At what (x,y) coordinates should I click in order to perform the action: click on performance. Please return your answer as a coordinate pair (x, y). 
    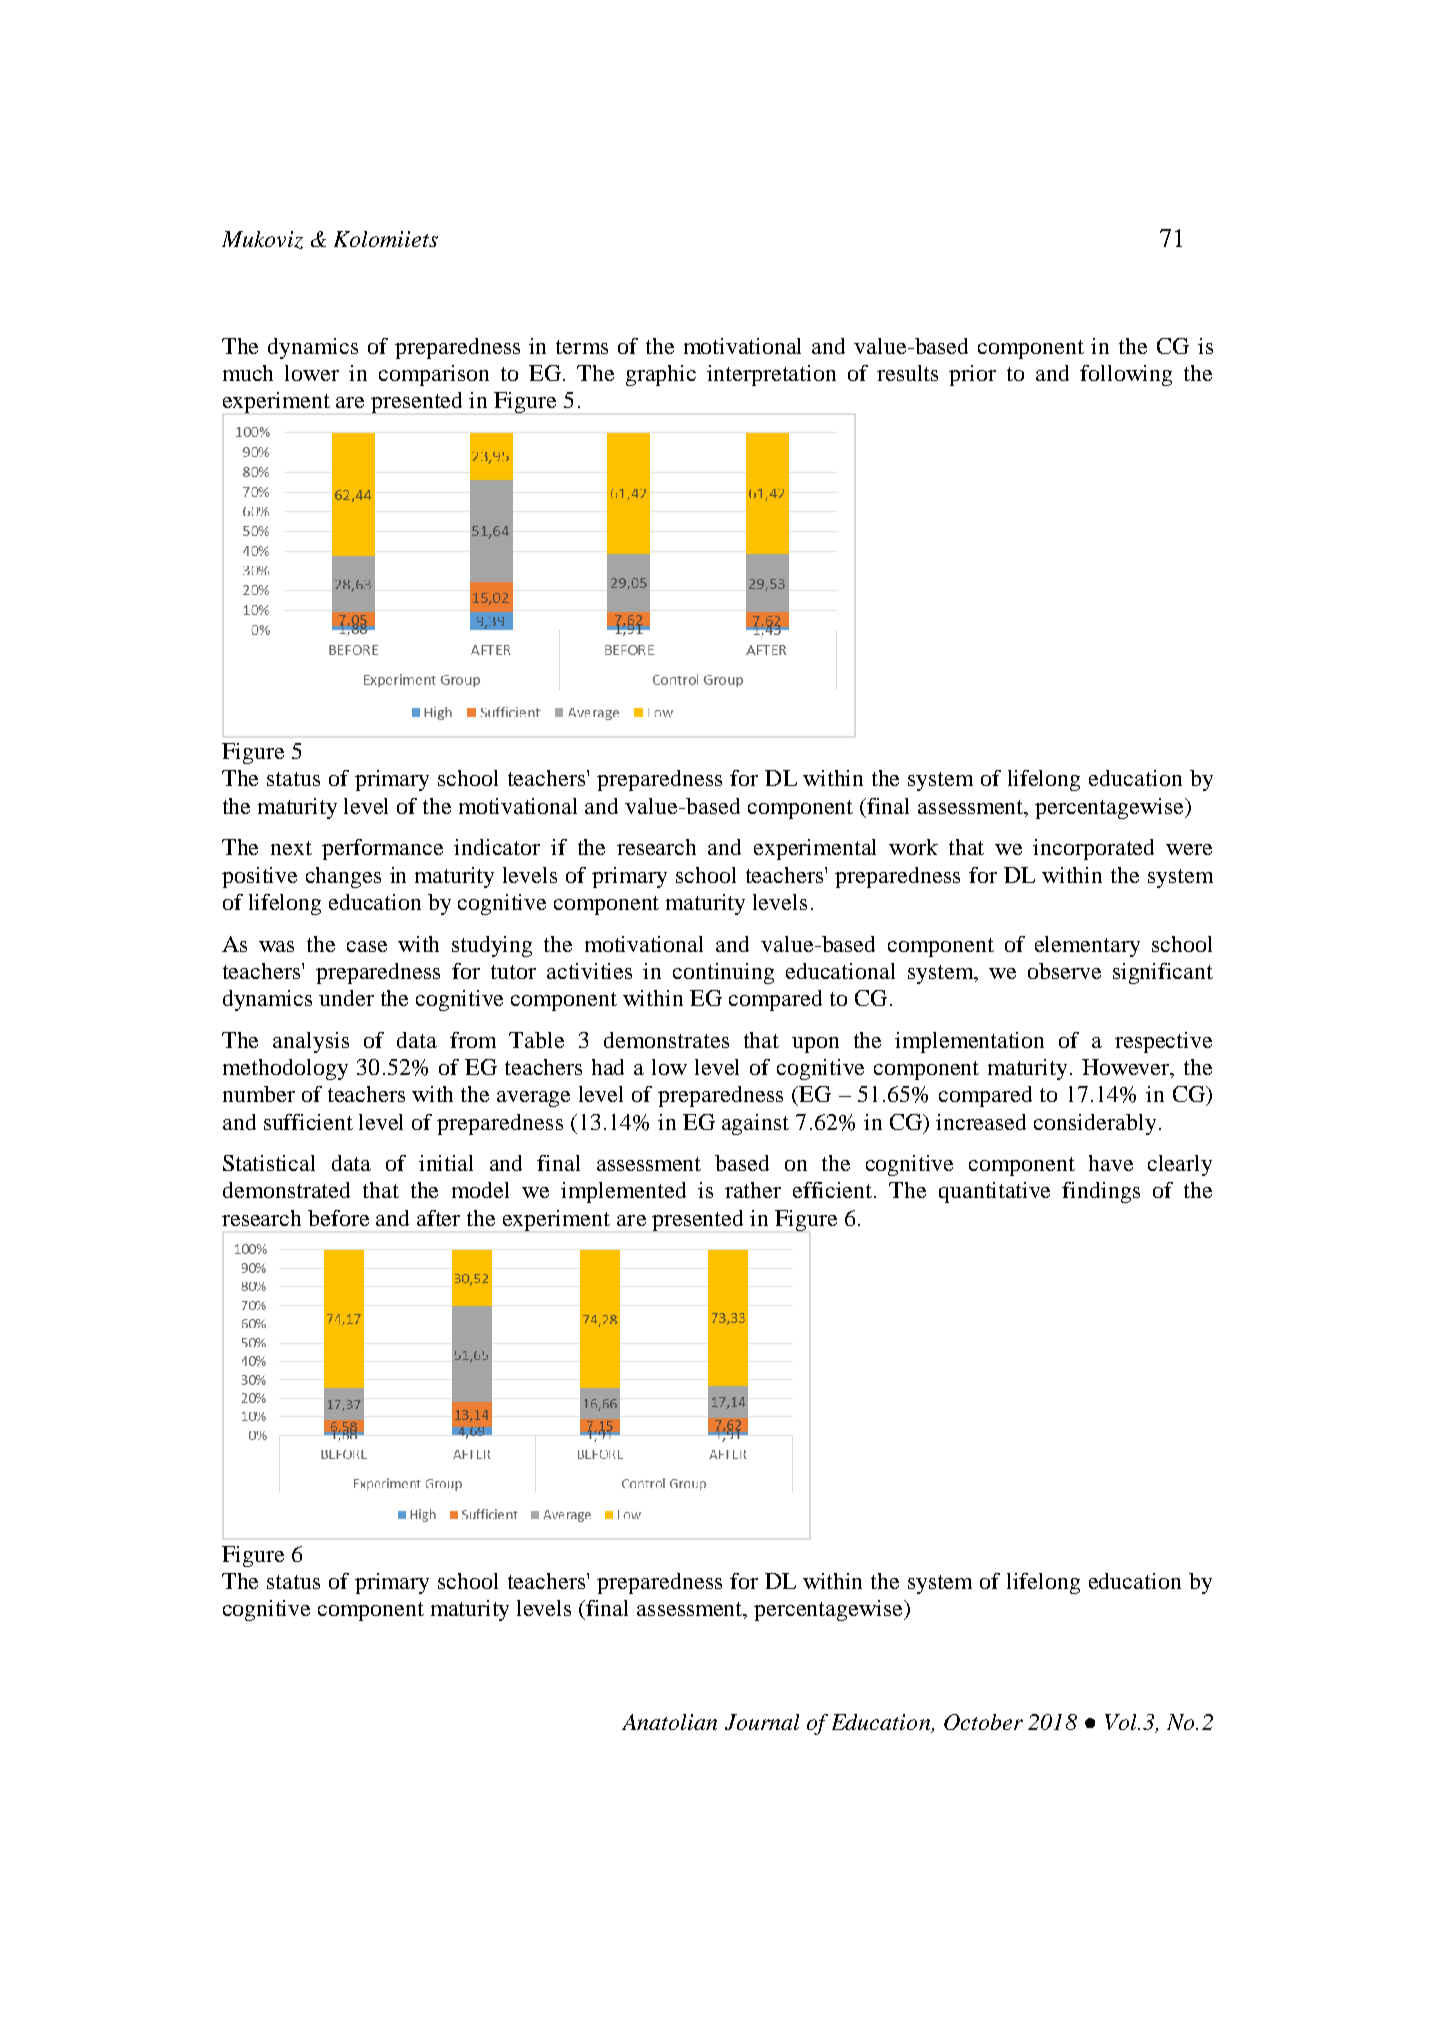
    Looking at the image, I should click on (382, 849).
